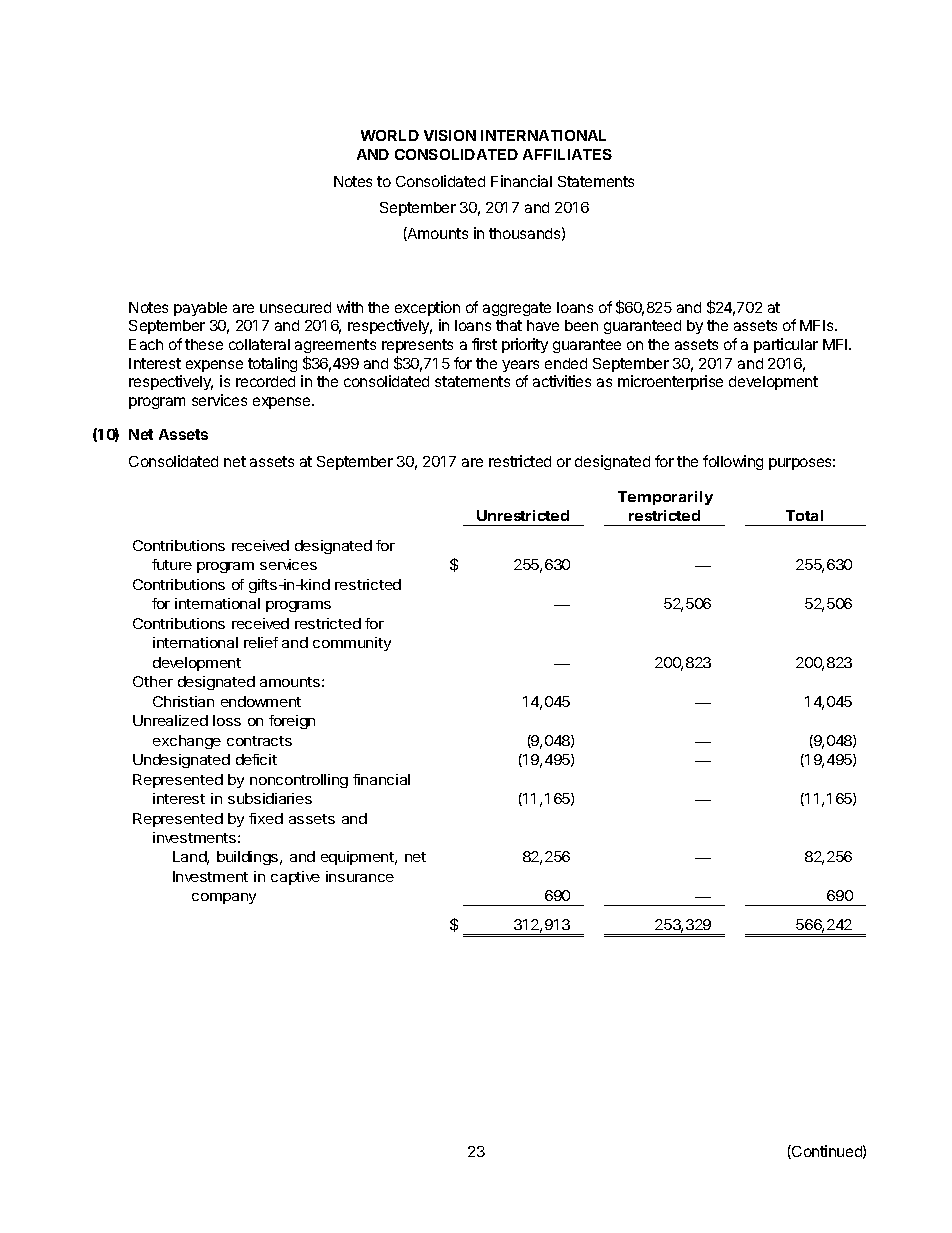 This document has height=1233, width=952. Describe the element at coordinates (484, 344) in the document. I see `first` at that location.
